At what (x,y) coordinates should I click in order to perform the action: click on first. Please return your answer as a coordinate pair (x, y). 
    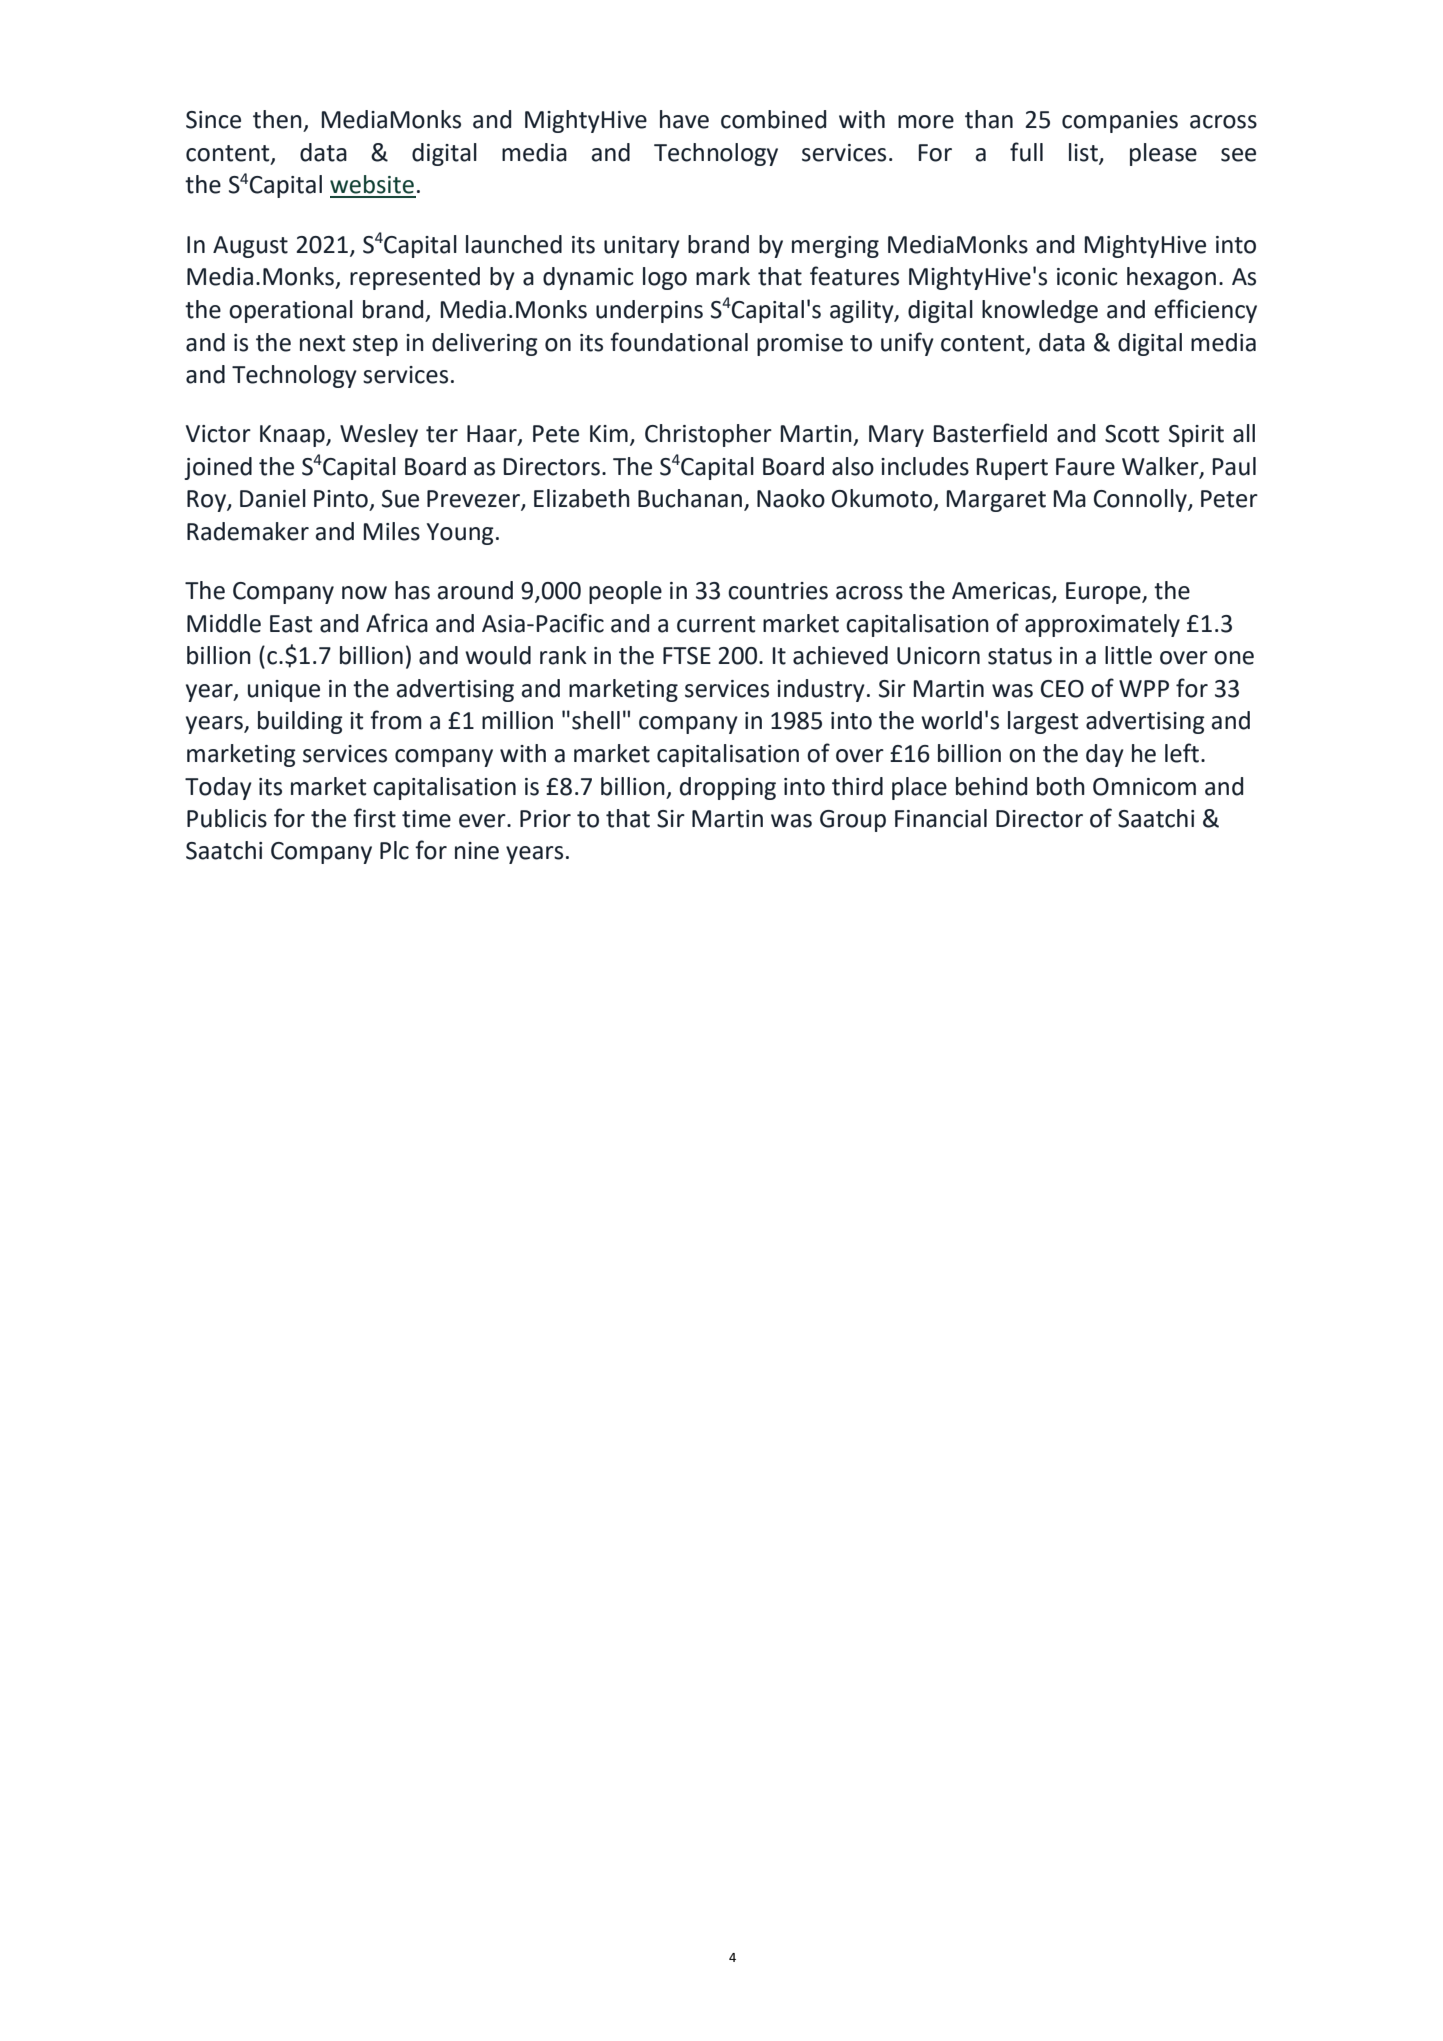
    Looking at the image, I should click on (374, 818).
